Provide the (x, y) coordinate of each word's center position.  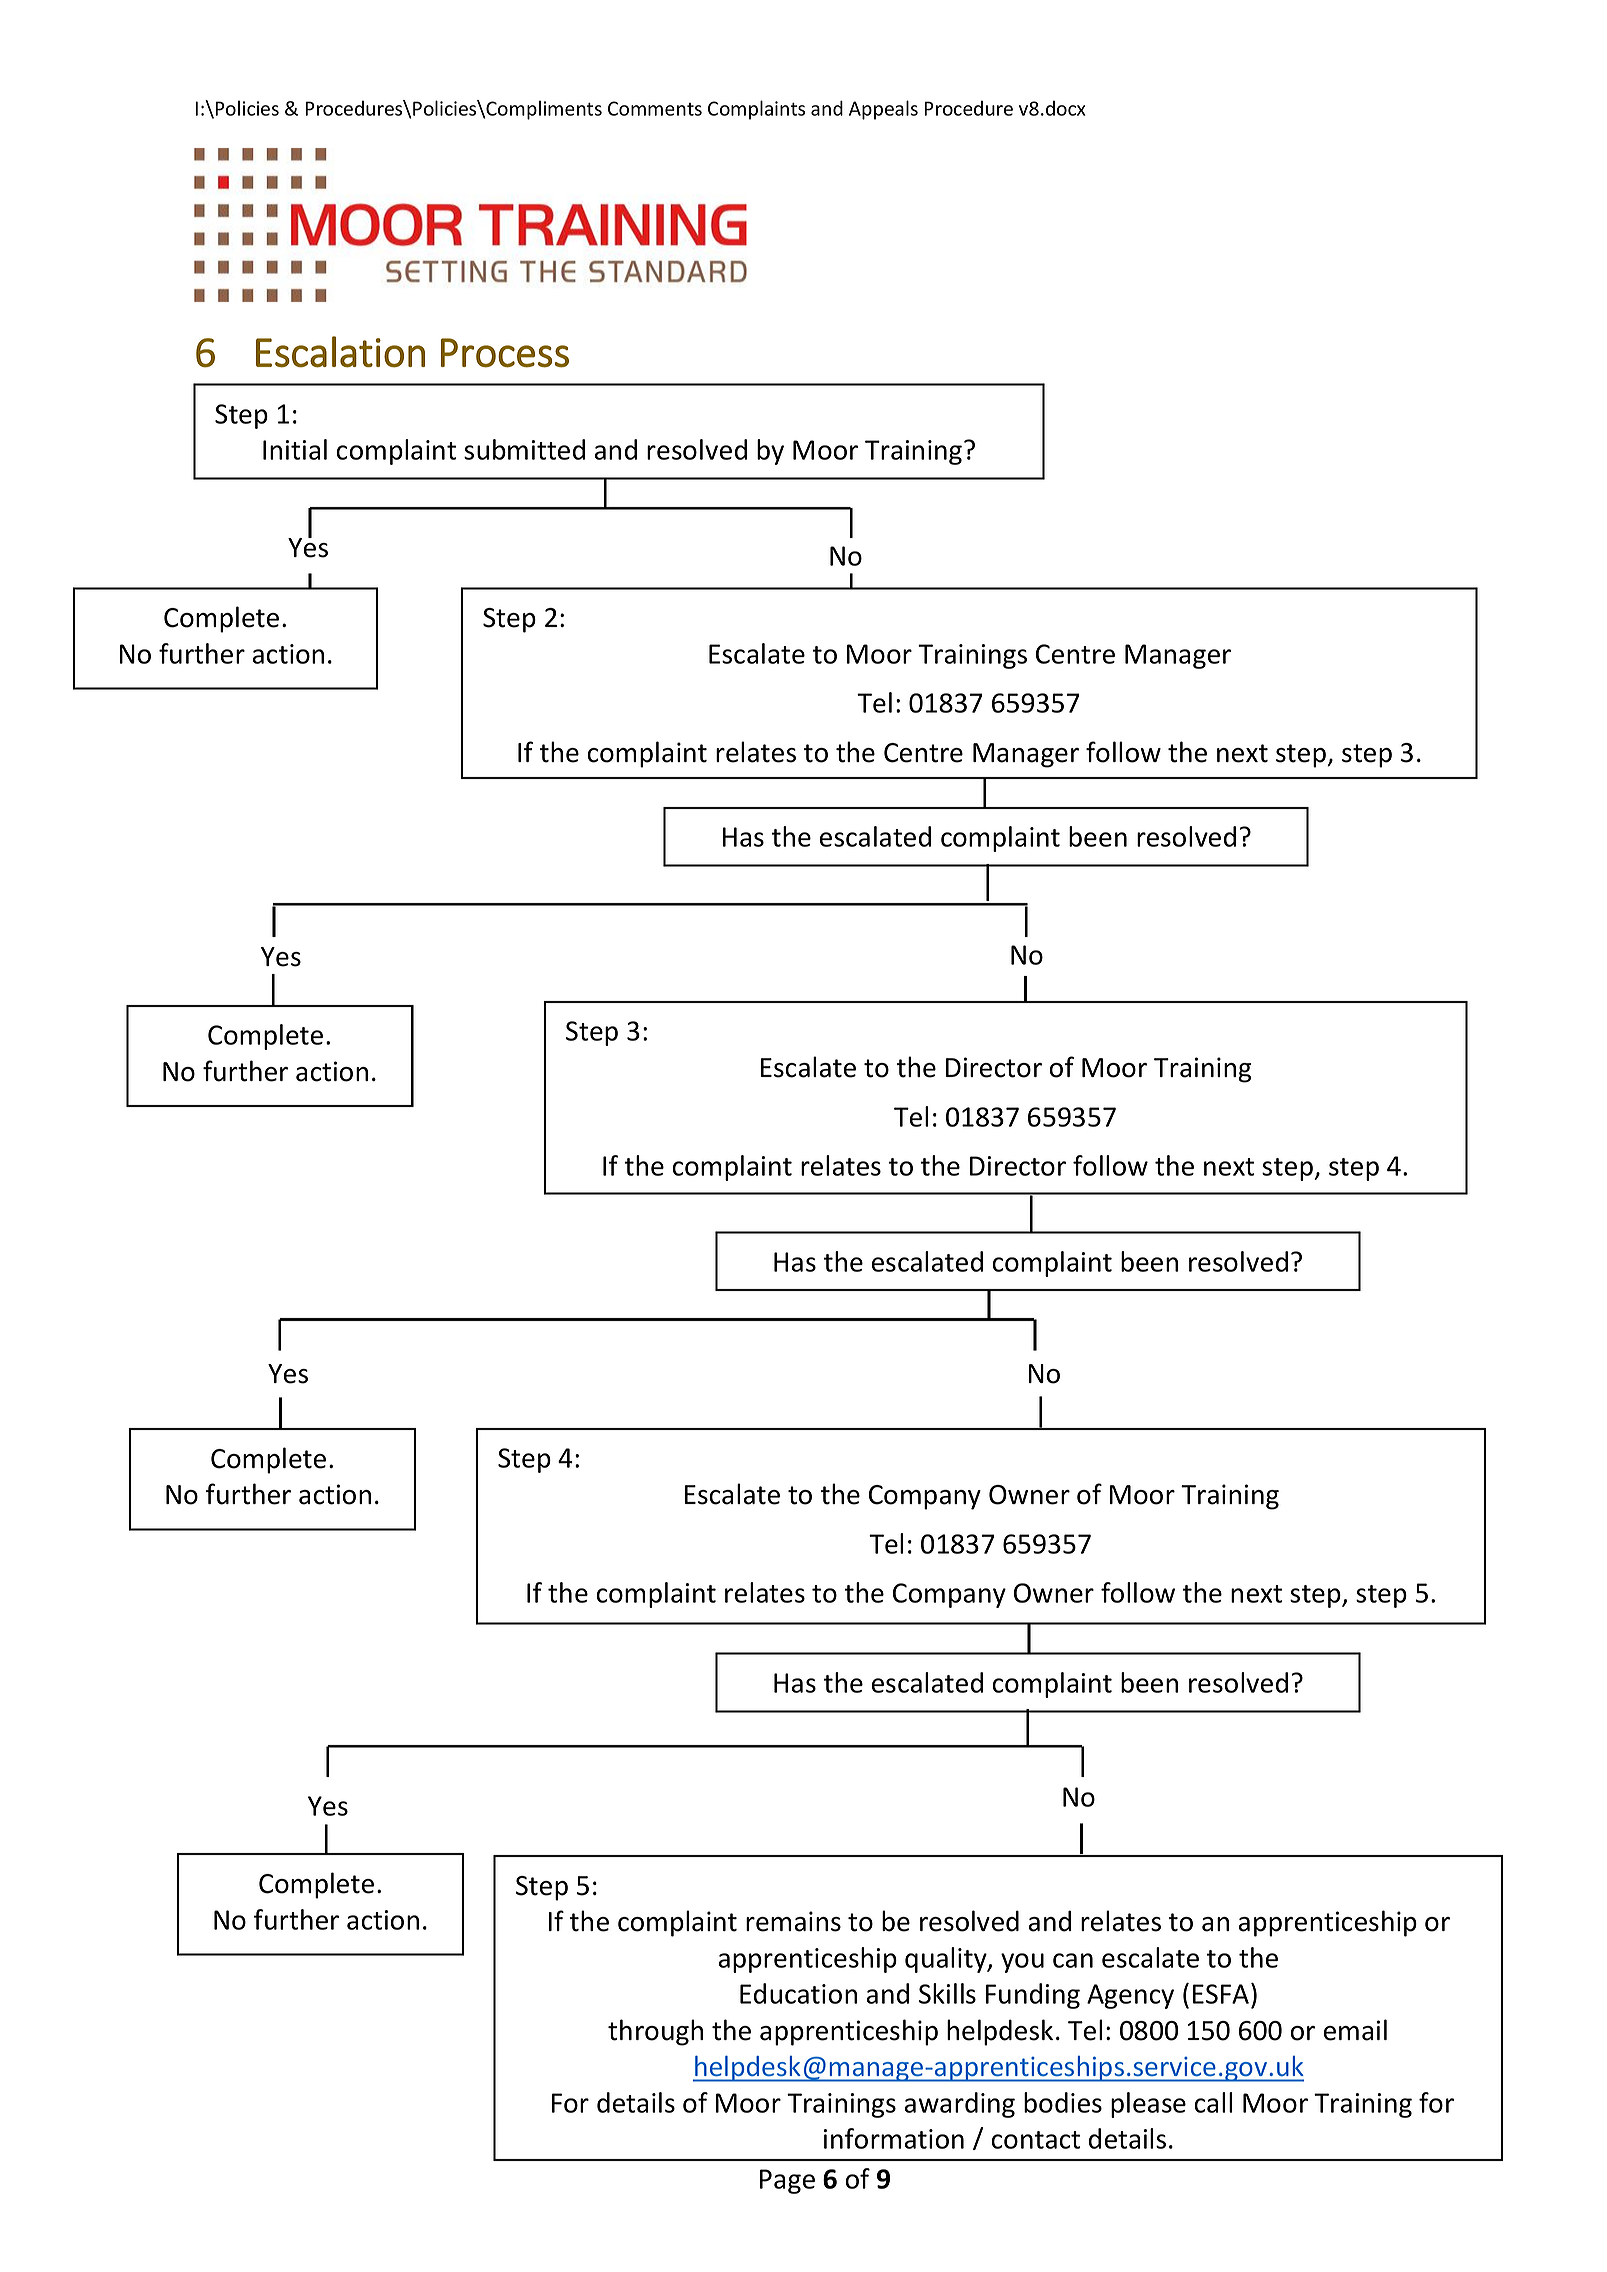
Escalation (340, 352)
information (894, 2138)
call (1213, 2102)
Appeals (883, 110)
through (655, 2032)
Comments (655, 108)
